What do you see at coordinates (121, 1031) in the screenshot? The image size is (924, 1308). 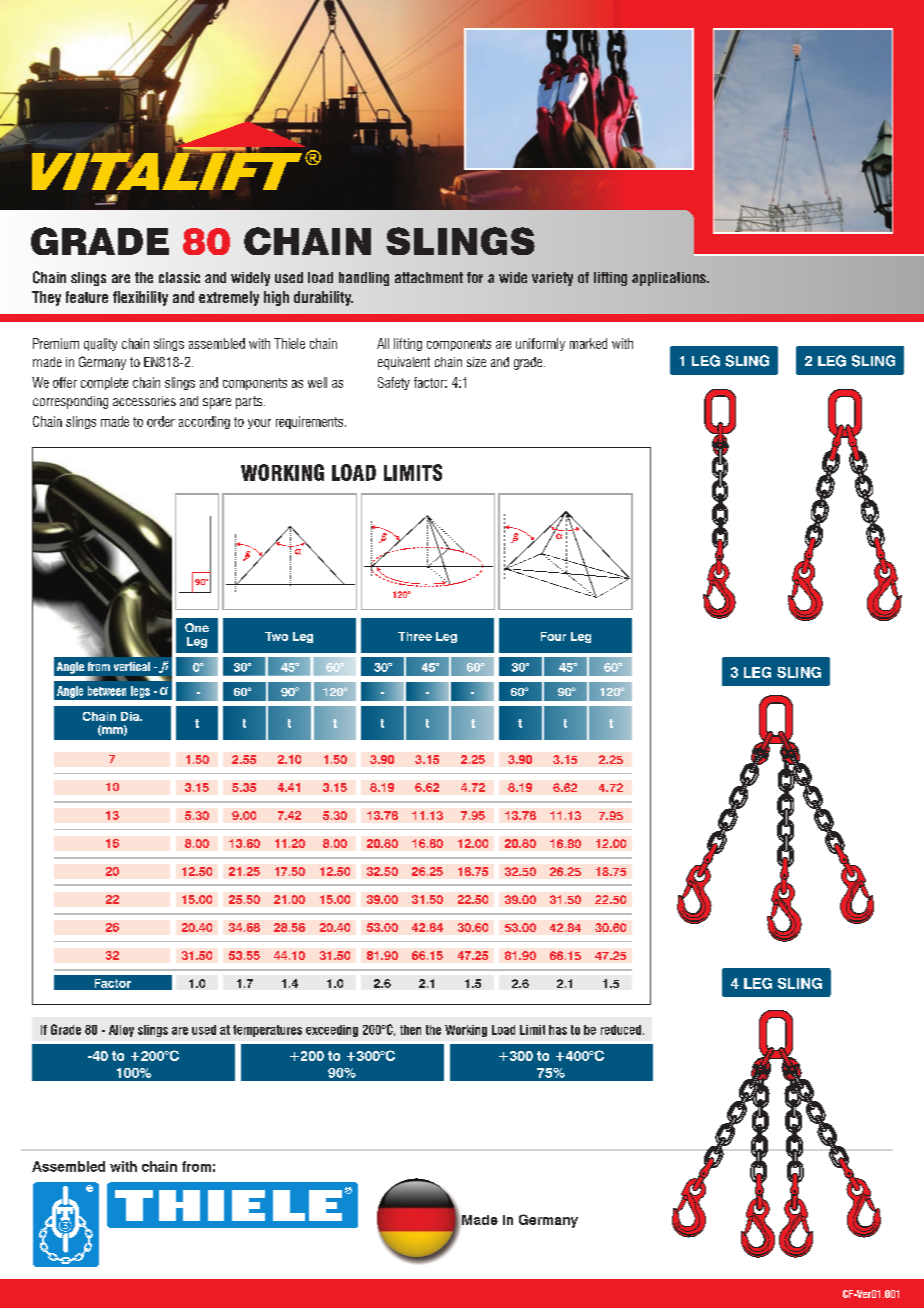 I see `Alloy` at bounding box center [121, 1031].
